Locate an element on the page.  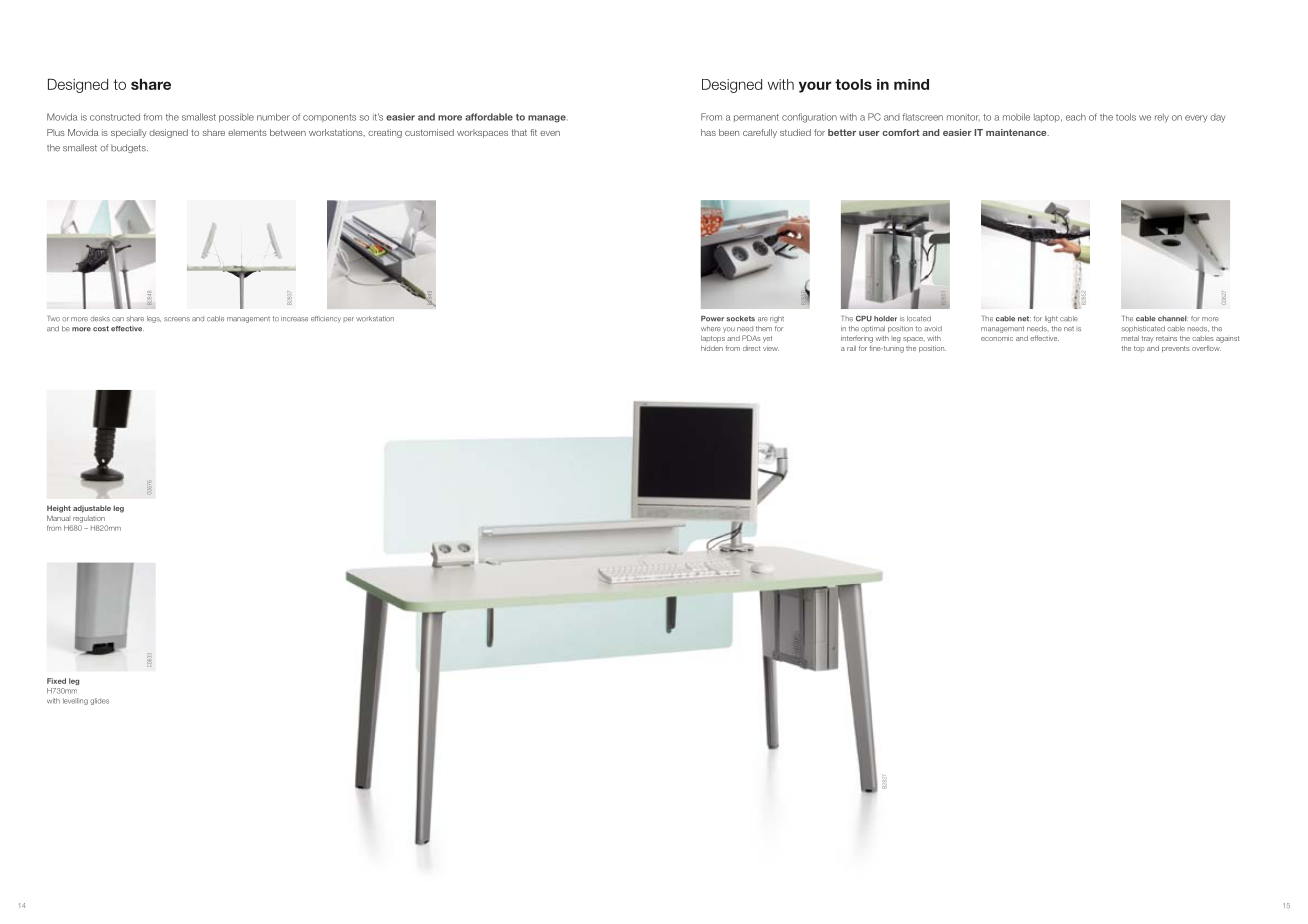
adjustable is located at coordinates (92, 509).
